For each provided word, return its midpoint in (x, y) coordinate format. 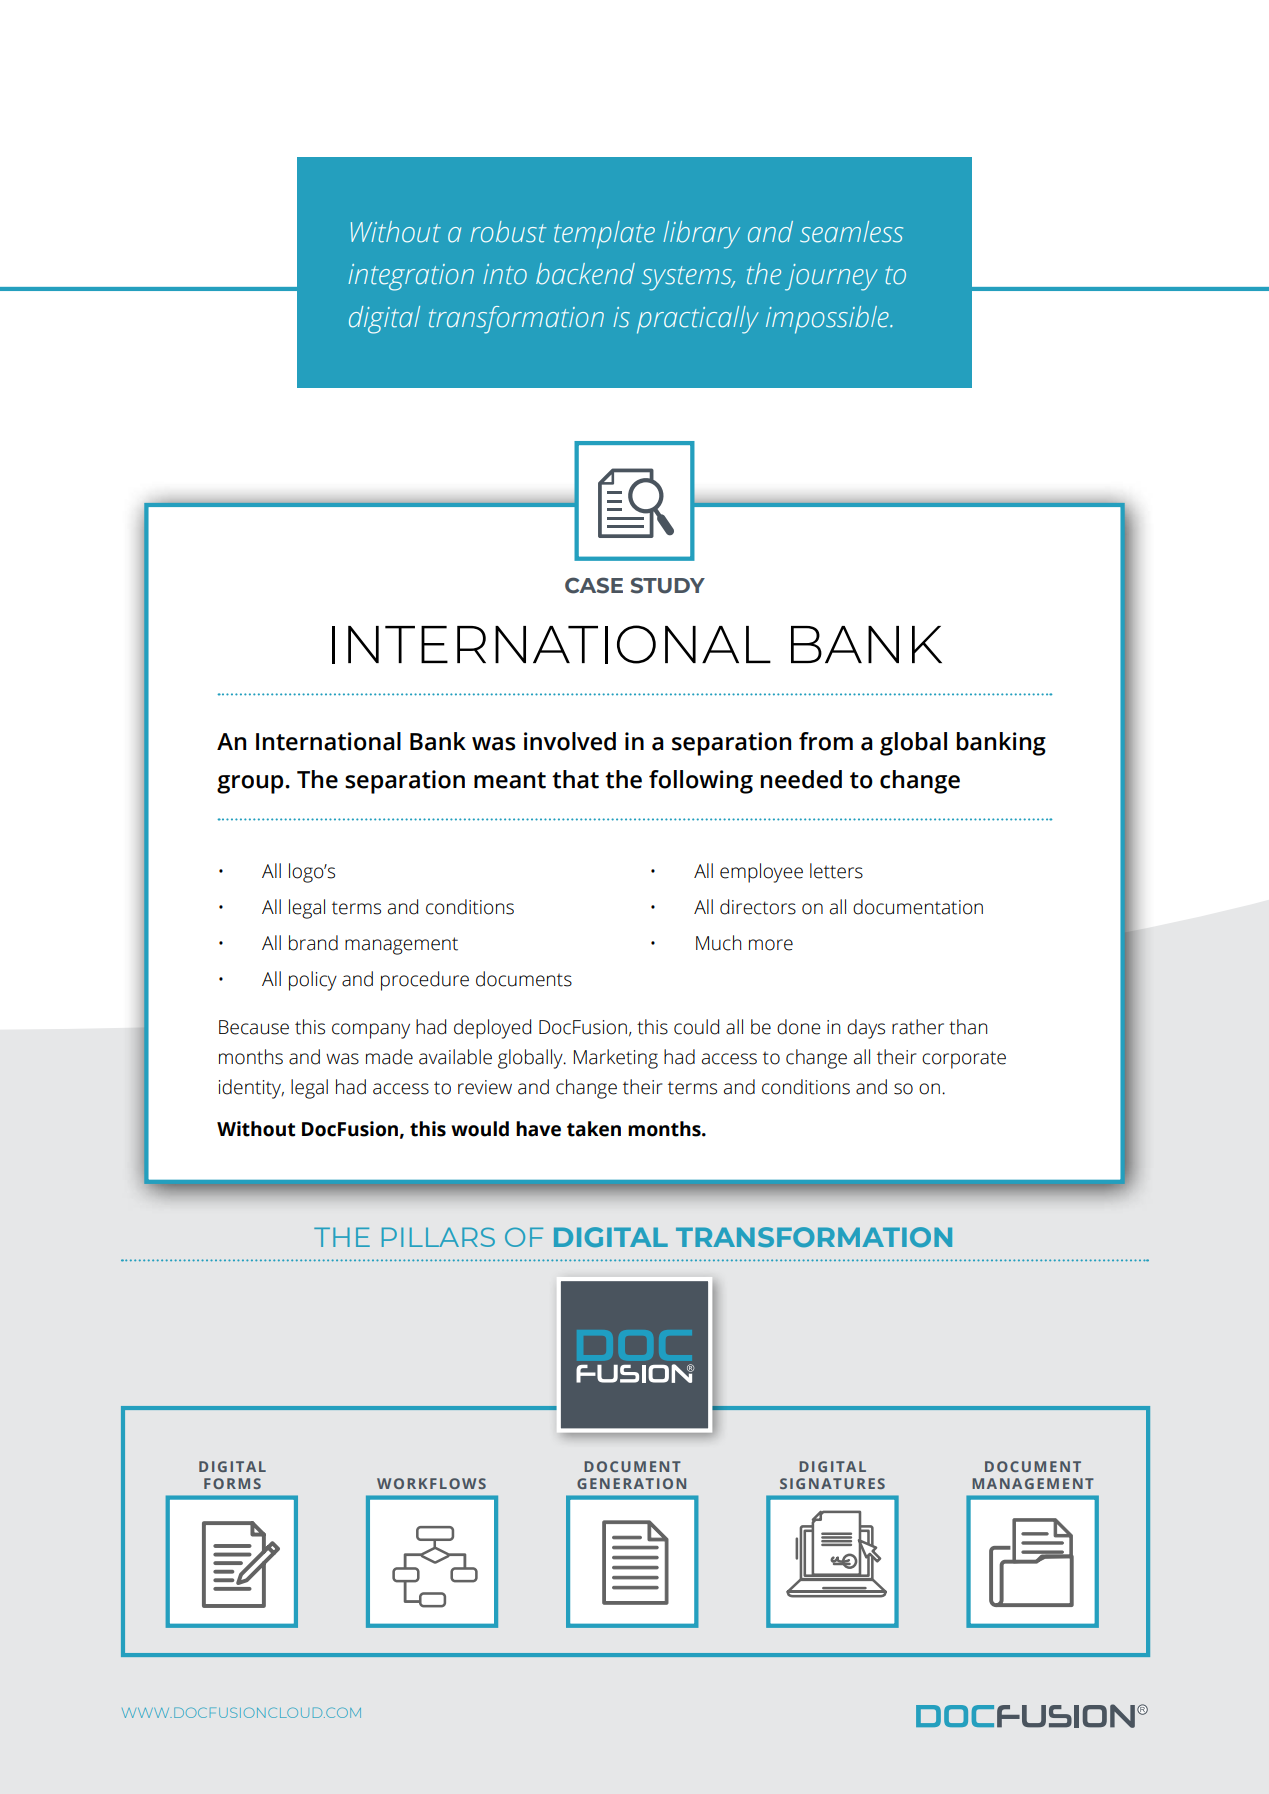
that (575, 779)
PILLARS (438, 1237)
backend (585, 274)
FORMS (232, 1483)
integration (411, 277)
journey (831, 277)
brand (313, 943)
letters (836, 871)
